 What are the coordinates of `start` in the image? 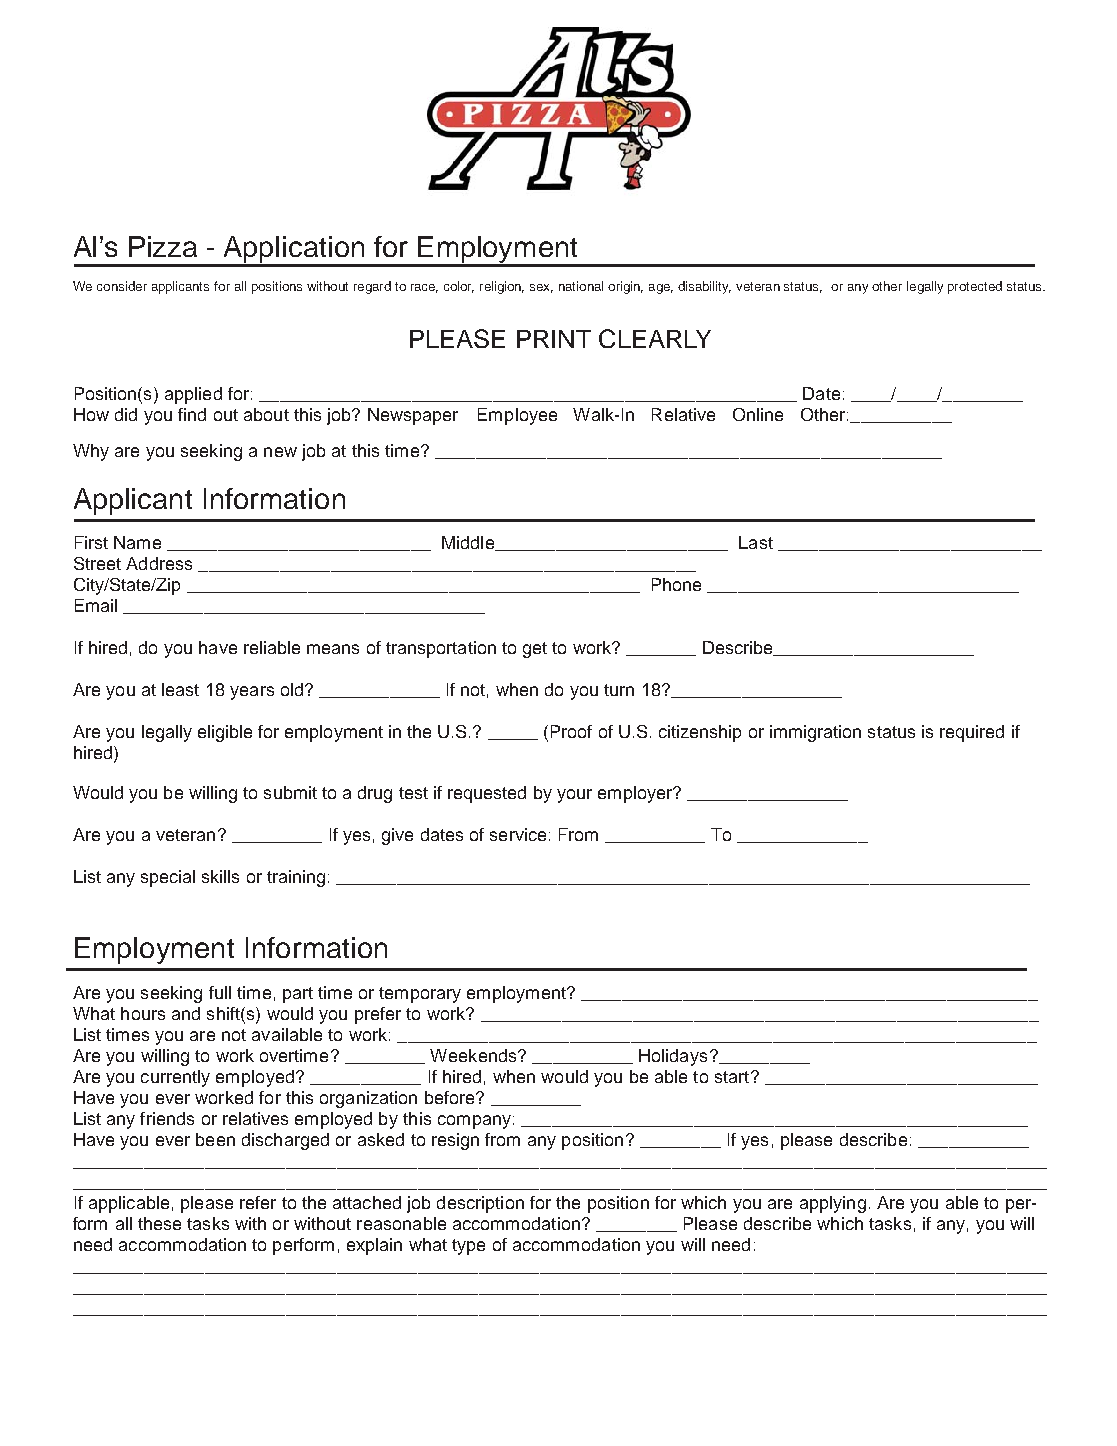 It's located at (733, 1077).
